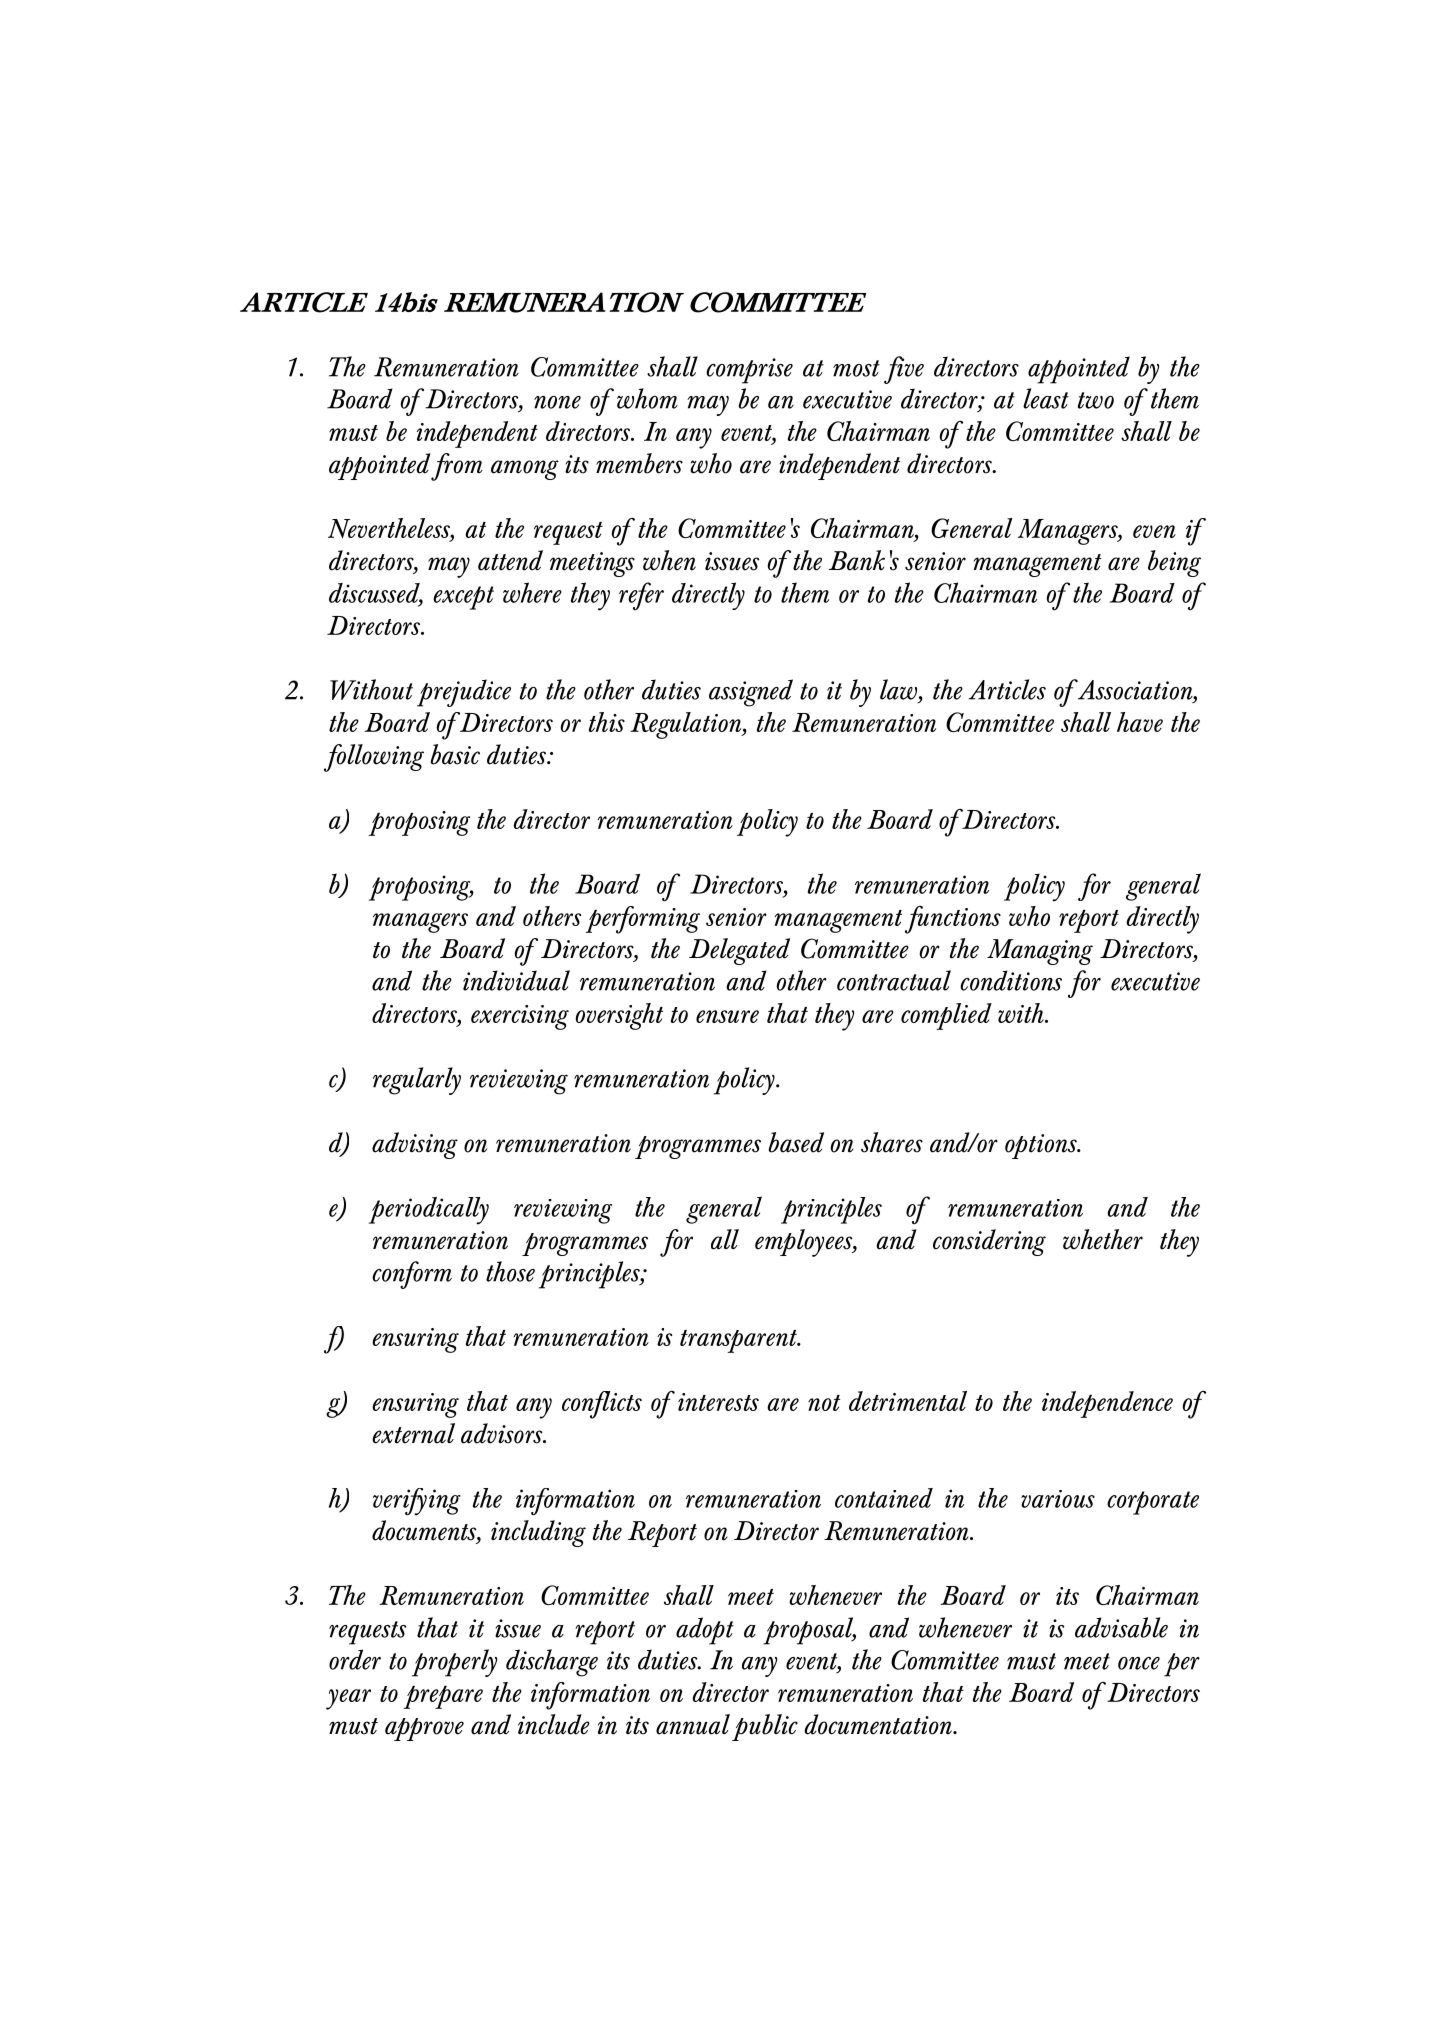  I want to click on basic, so click(455, 754).
